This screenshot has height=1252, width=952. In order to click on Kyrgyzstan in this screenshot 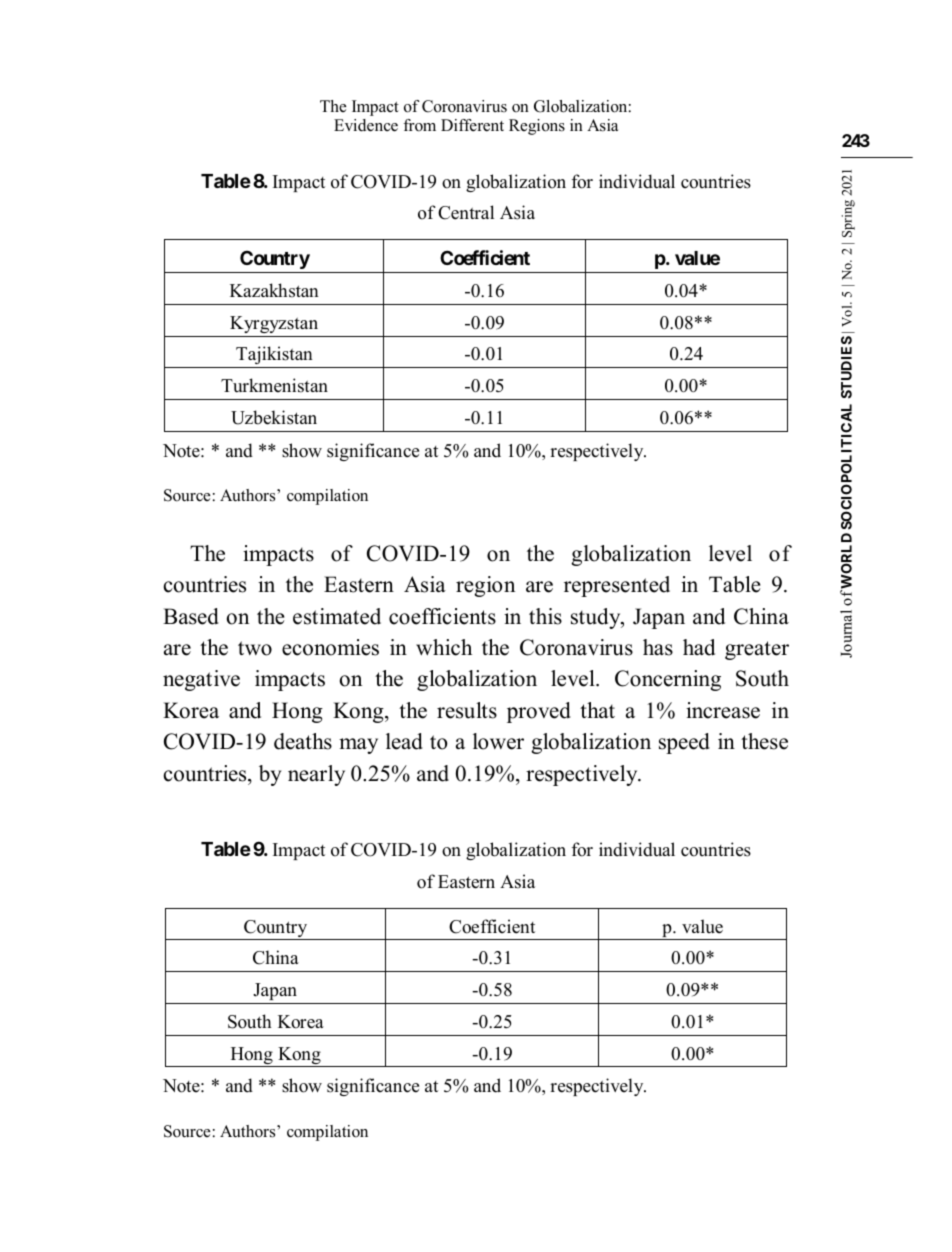, I will do `click(274, 324)`.
